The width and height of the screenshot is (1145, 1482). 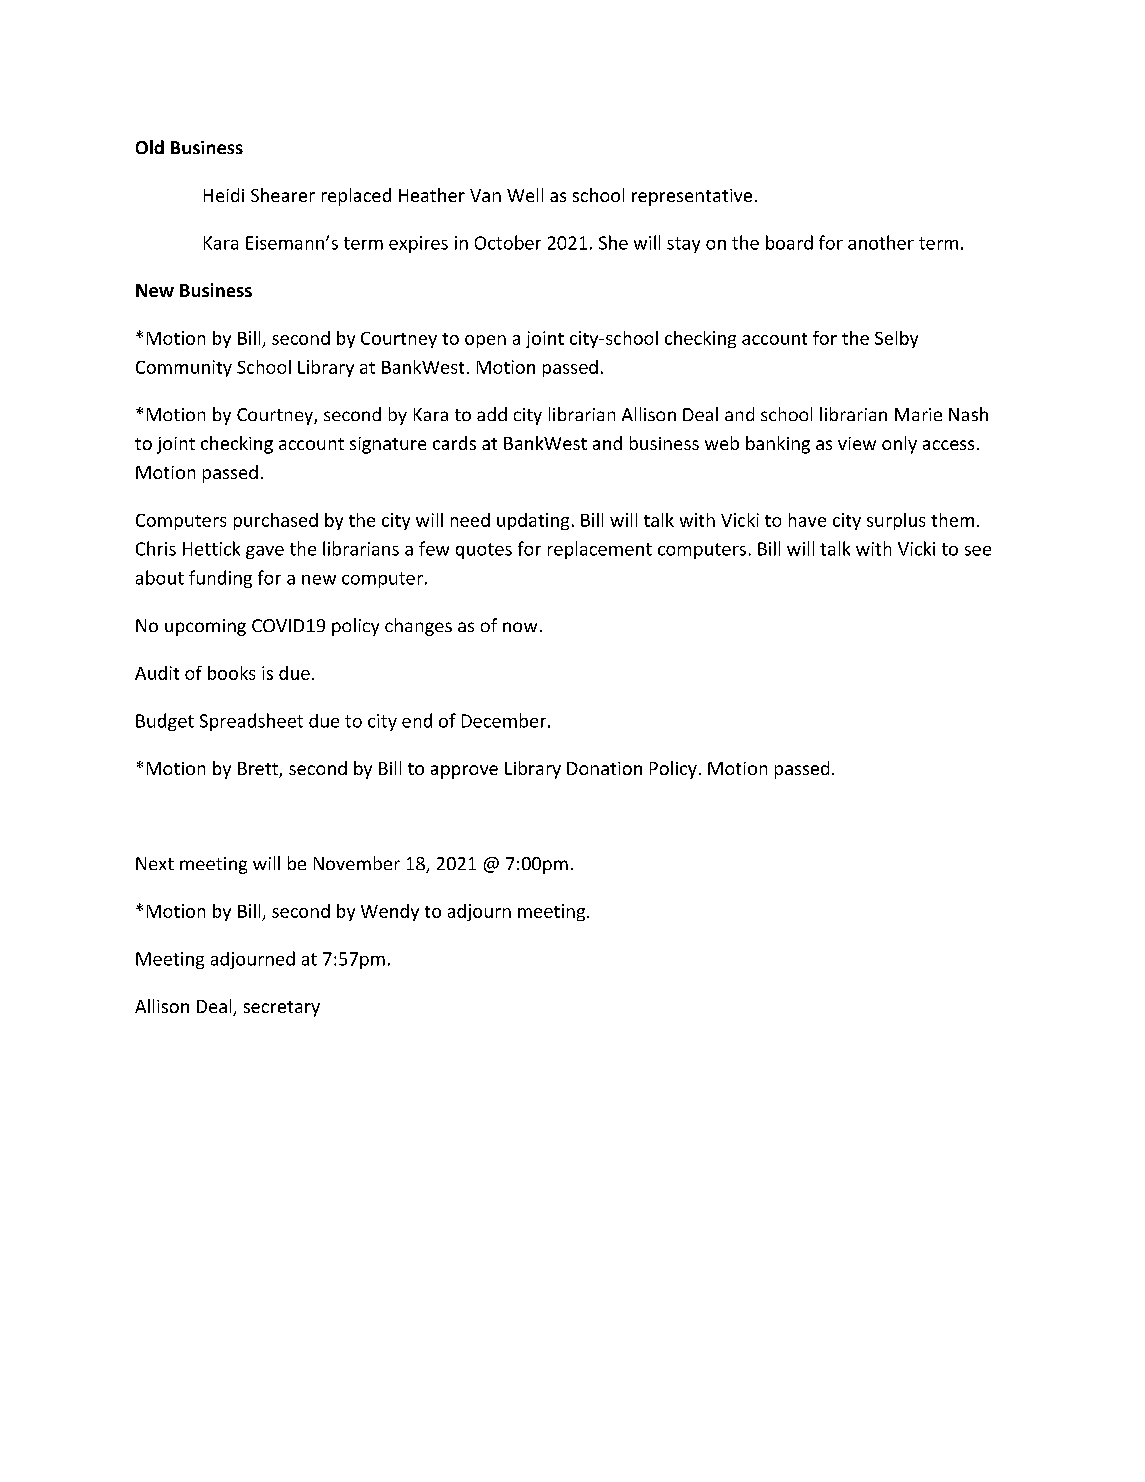 What do you see at coordinates (978, 551) in the screenshot?
I see `see` at bounding box center [978, 551].
